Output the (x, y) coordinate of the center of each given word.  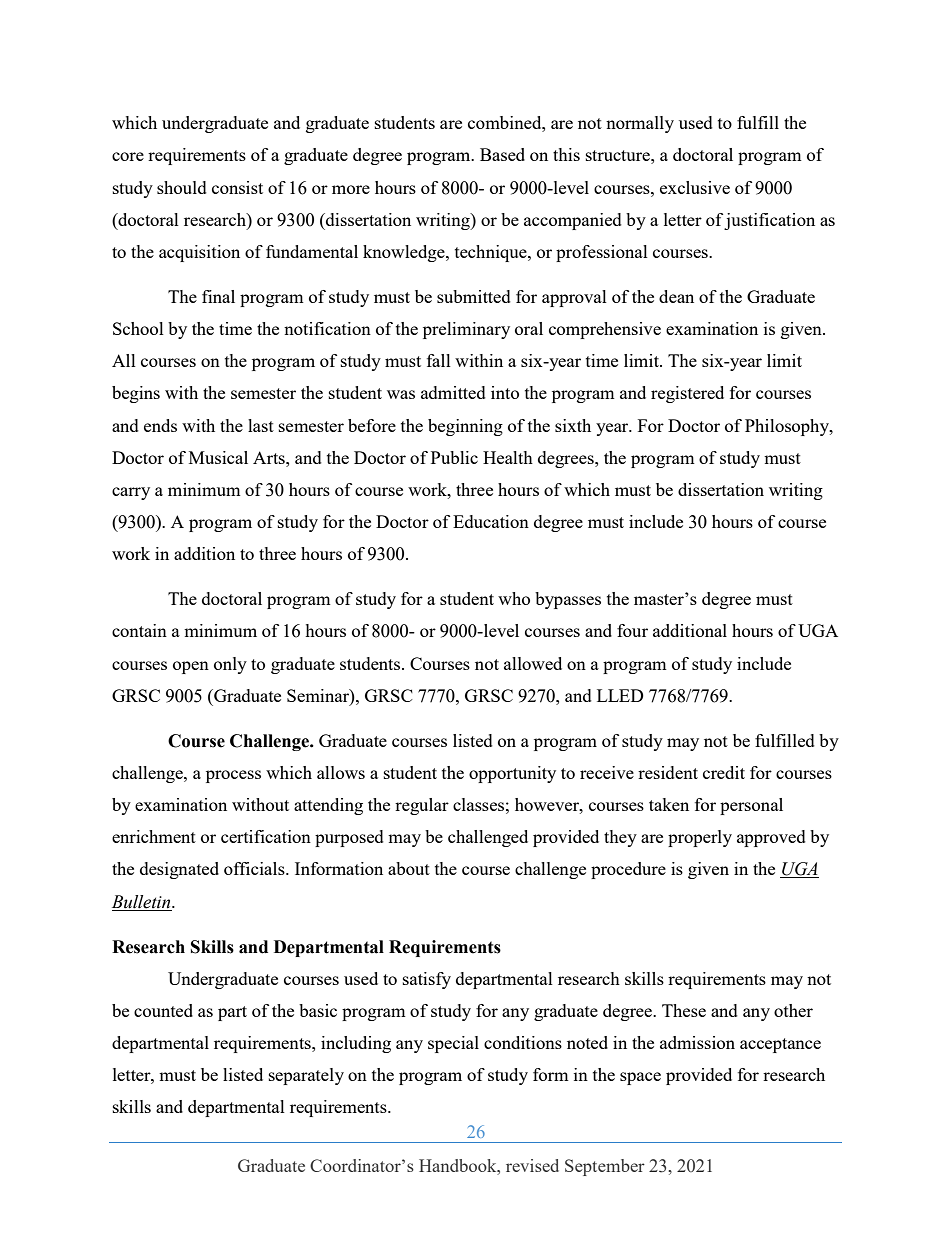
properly (700, 838)
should (182, 187)
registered (687, 394)
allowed (533, 663)
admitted (453, 392)
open (191, 667)
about (409, 868)
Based (502, 154)
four (632, 630)
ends (160, 425)
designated (179, 870)
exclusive (695, 187)
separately (306, 1076)
